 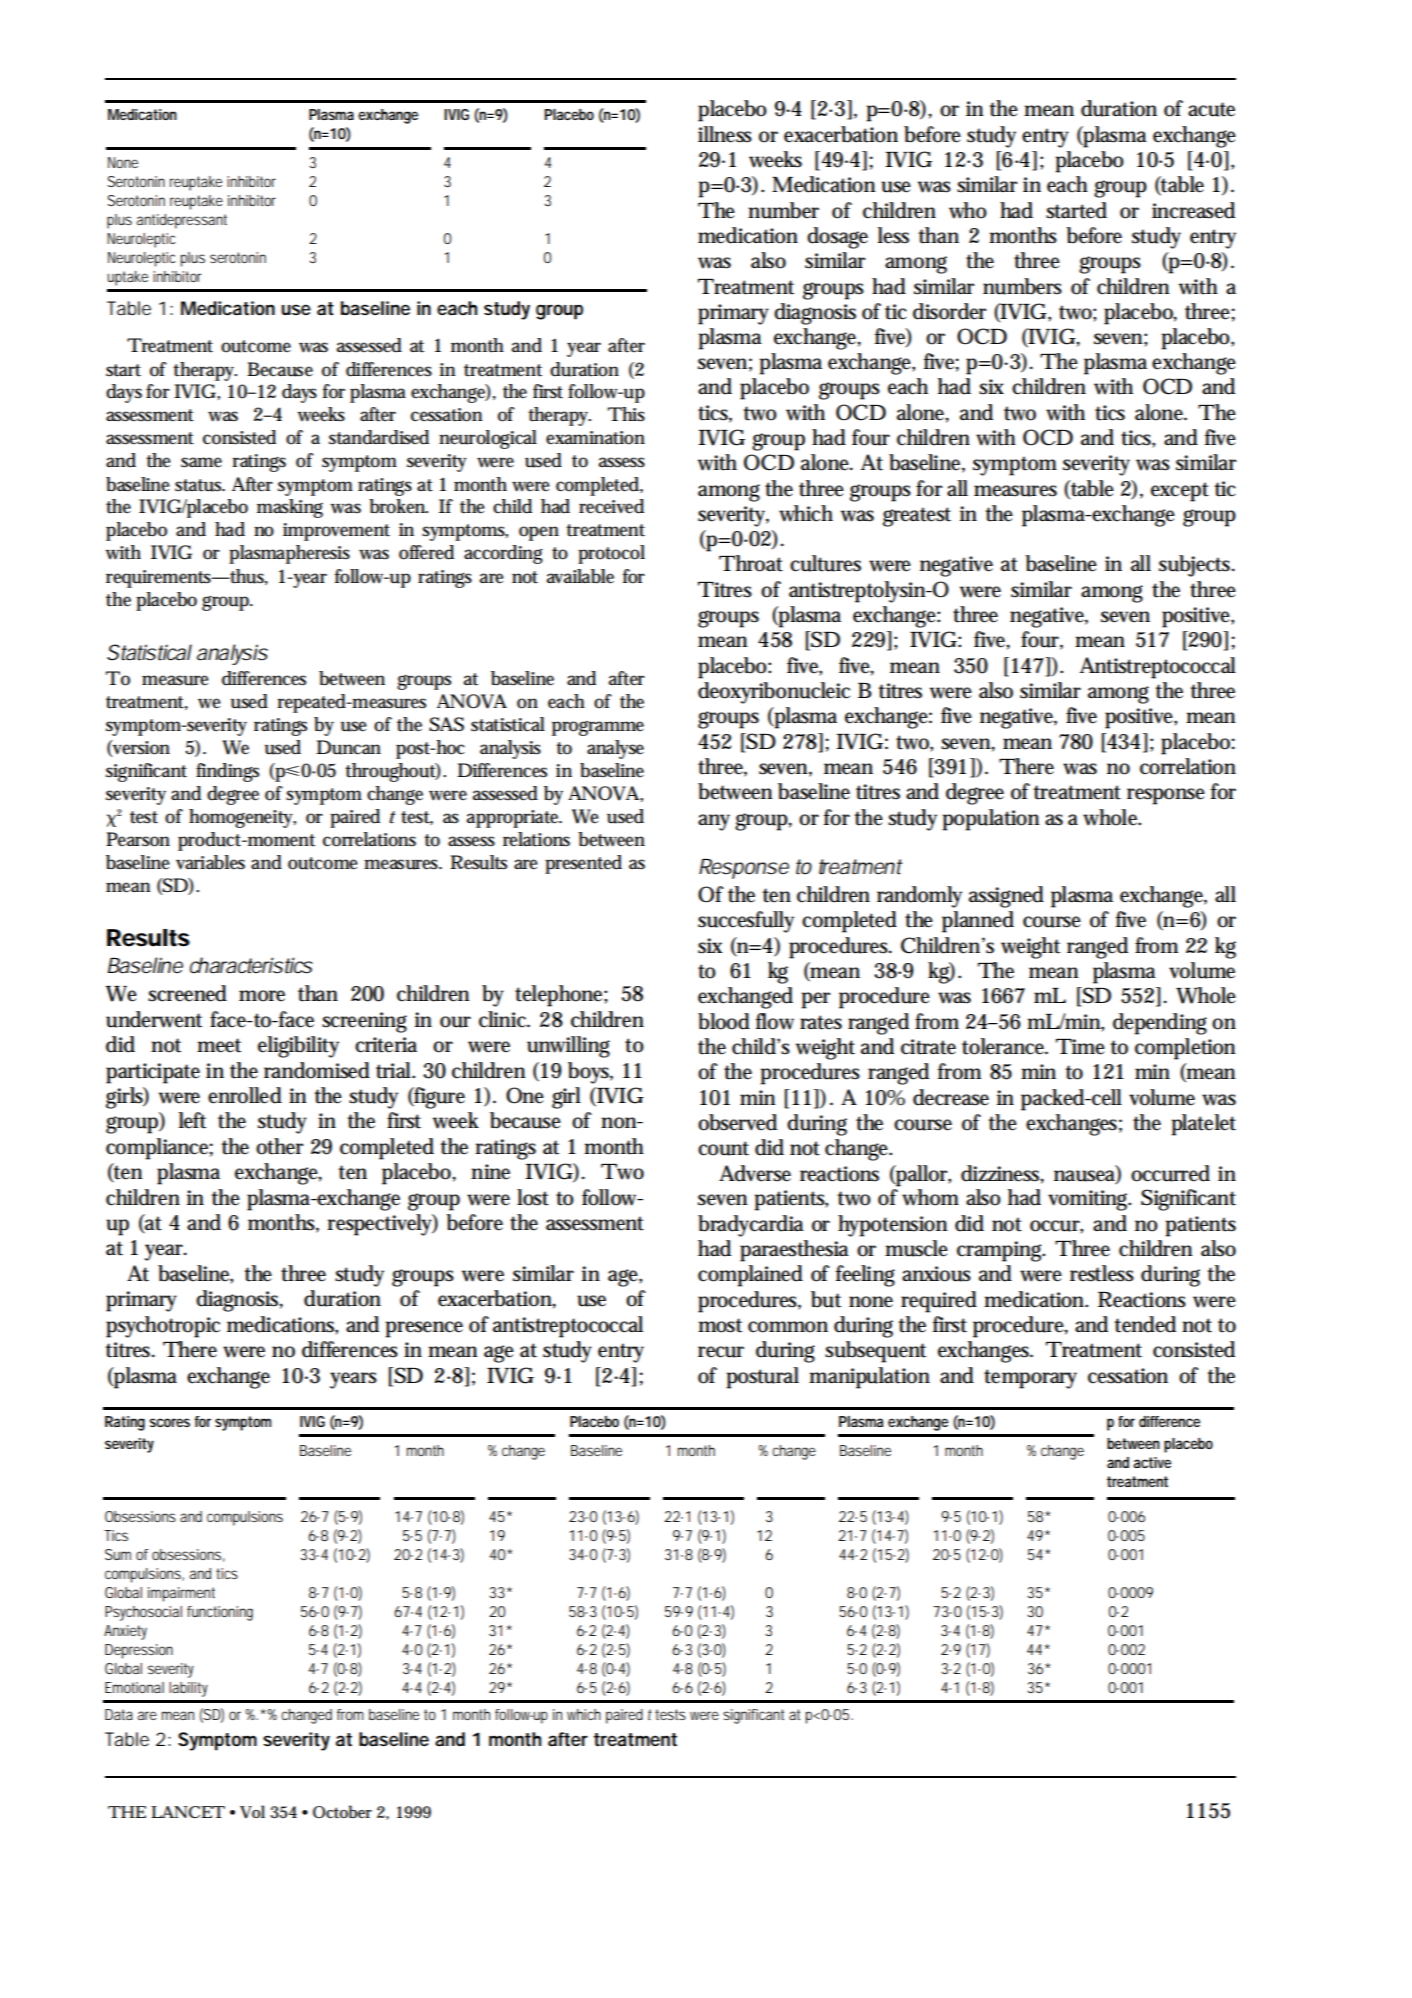 I want to click on increased, so click(x=1193, y=210).
